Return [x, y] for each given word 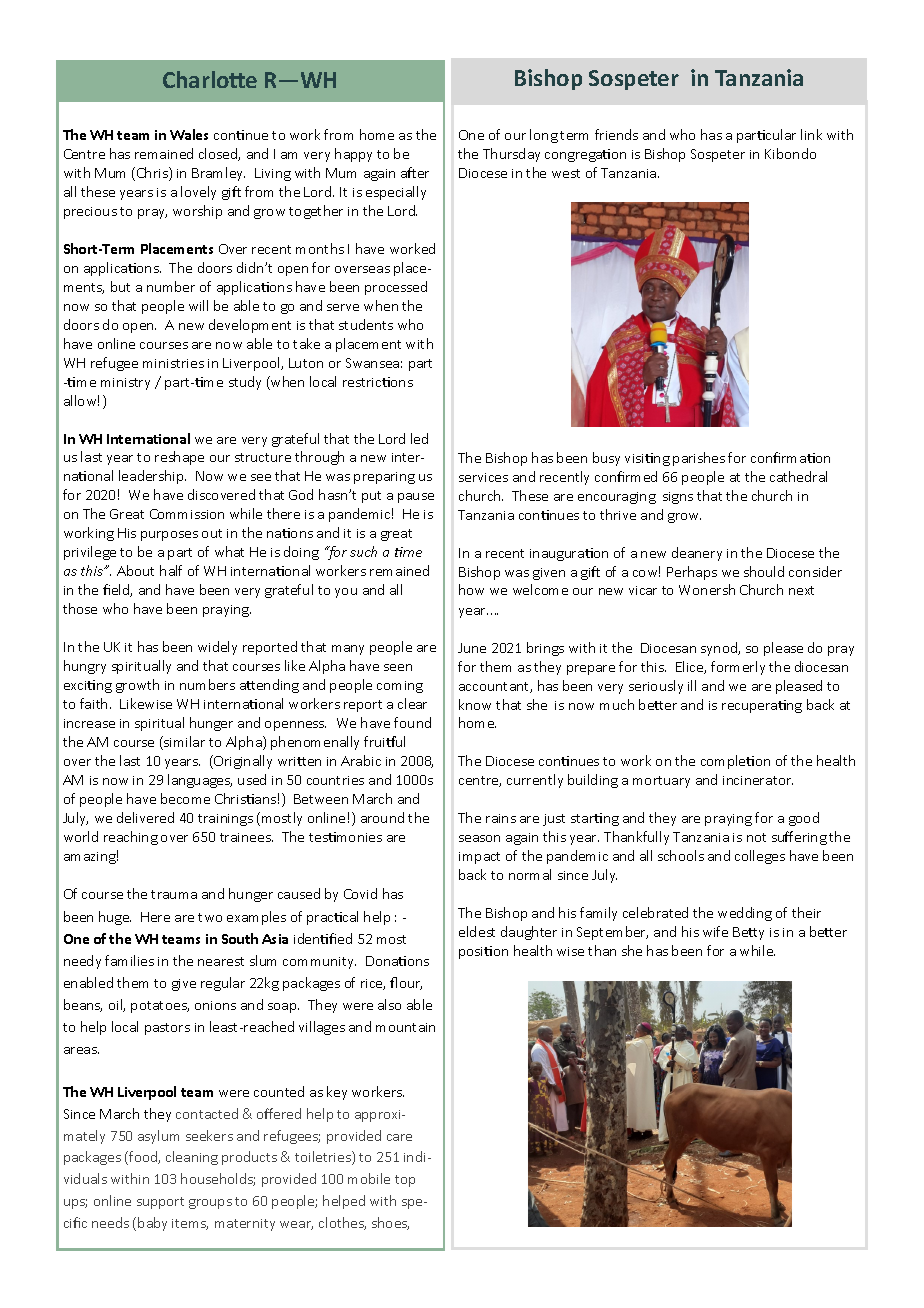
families [129, 960]
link [811, 134]
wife [715, 931]
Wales [189, 134]
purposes [169, 536]
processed [396, 288]
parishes [699, 459]
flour [406, 983]
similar [183, 743]
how [471, 589]
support [160, 1203]
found [412, 722]
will [198, 305]
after [415, 172]
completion [735, 762]
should [764, 571]
